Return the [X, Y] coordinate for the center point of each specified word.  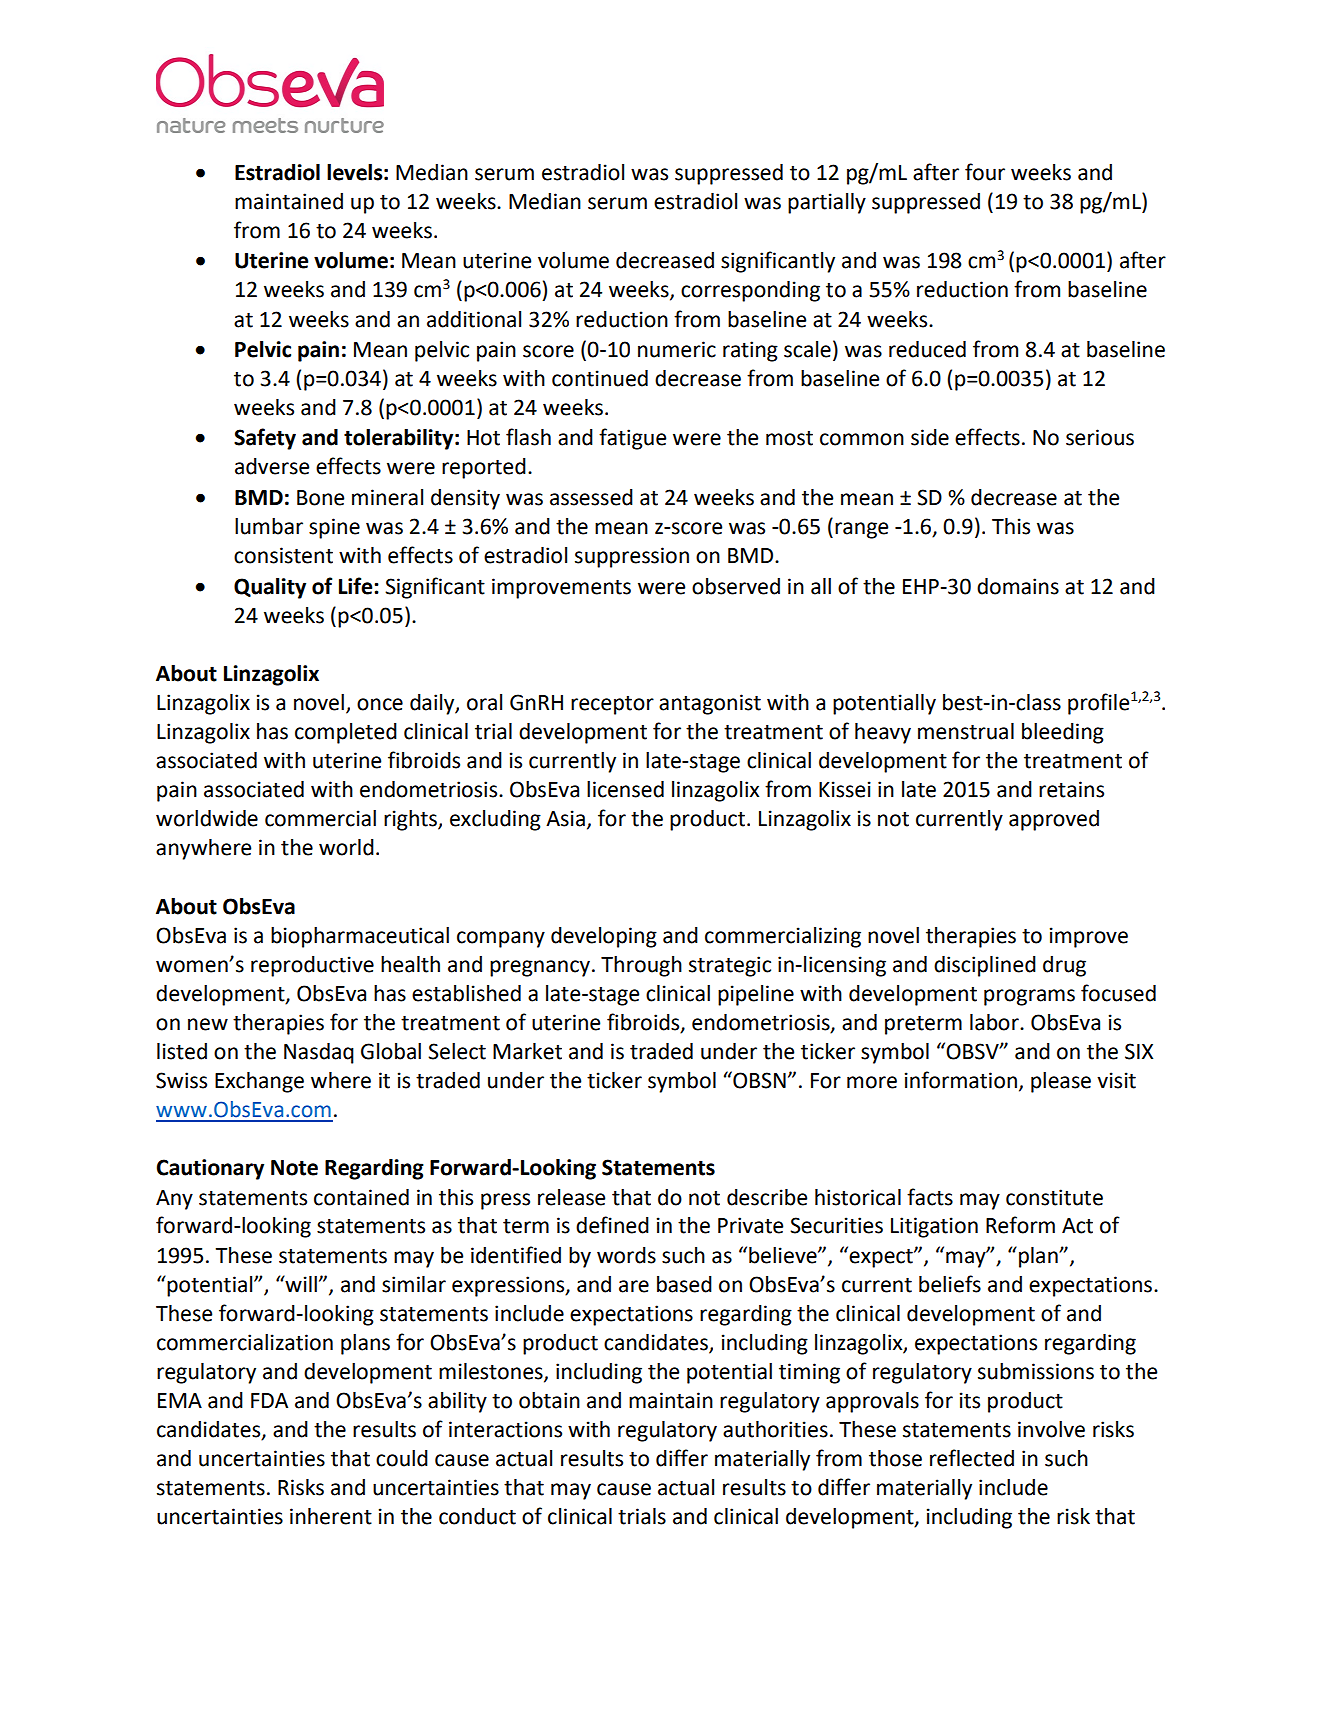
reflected [972, 1458]
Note [294, 1168]
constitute [1054, 1197]
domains [1018, 586]
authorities [775, 1429]
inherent [331, 1516]
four [985, 172]
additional [474, 319]
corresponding [750, 291]
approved [1054, 820]
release [571, 1197]
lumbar [269, 526]
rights [411, 820]
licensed [625, 789]
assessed [591, 497]
